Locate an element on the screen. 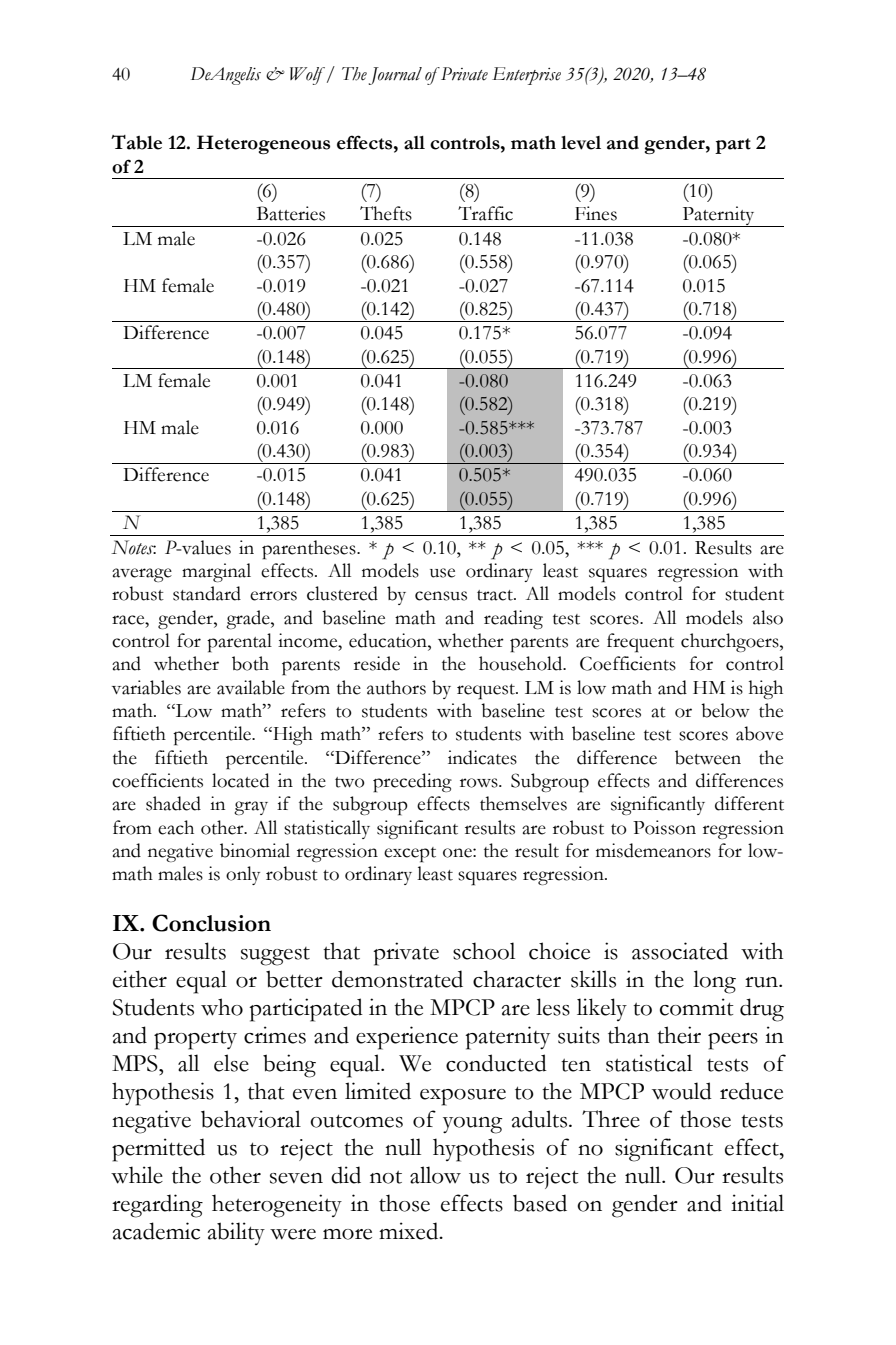  request is located at coordinates (487, 692).
